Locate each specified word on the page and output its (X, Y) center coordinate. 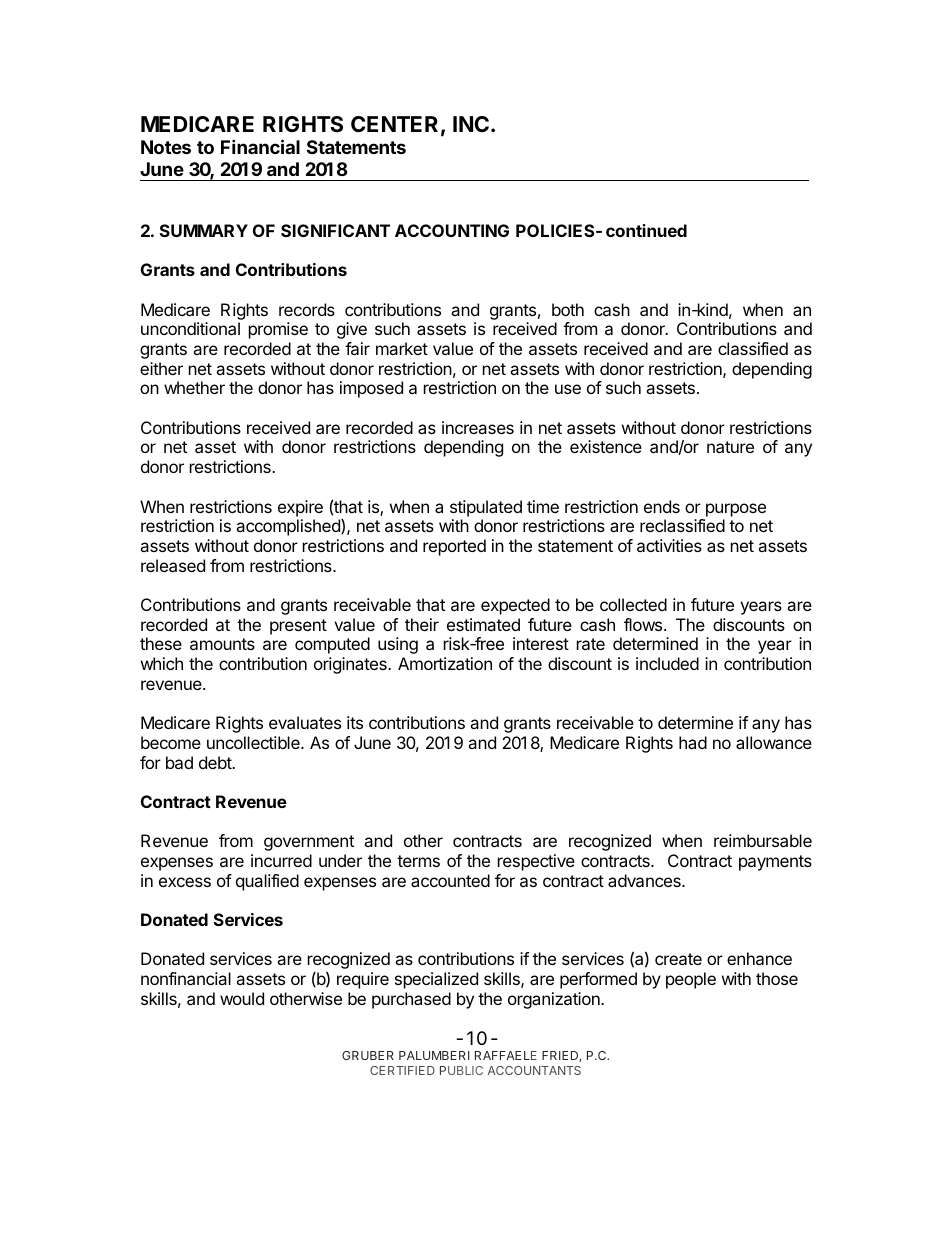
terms (418, 861)
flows (644, 624)
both (568, 309)
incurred (281, 860)
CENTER (394, 124)
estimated (483, 624)
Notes (166, 147)
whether (194, 387)
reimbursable (763, 840)
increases (478, 427)
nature (730, 447)
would (242, 998)
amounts (222, 644)
